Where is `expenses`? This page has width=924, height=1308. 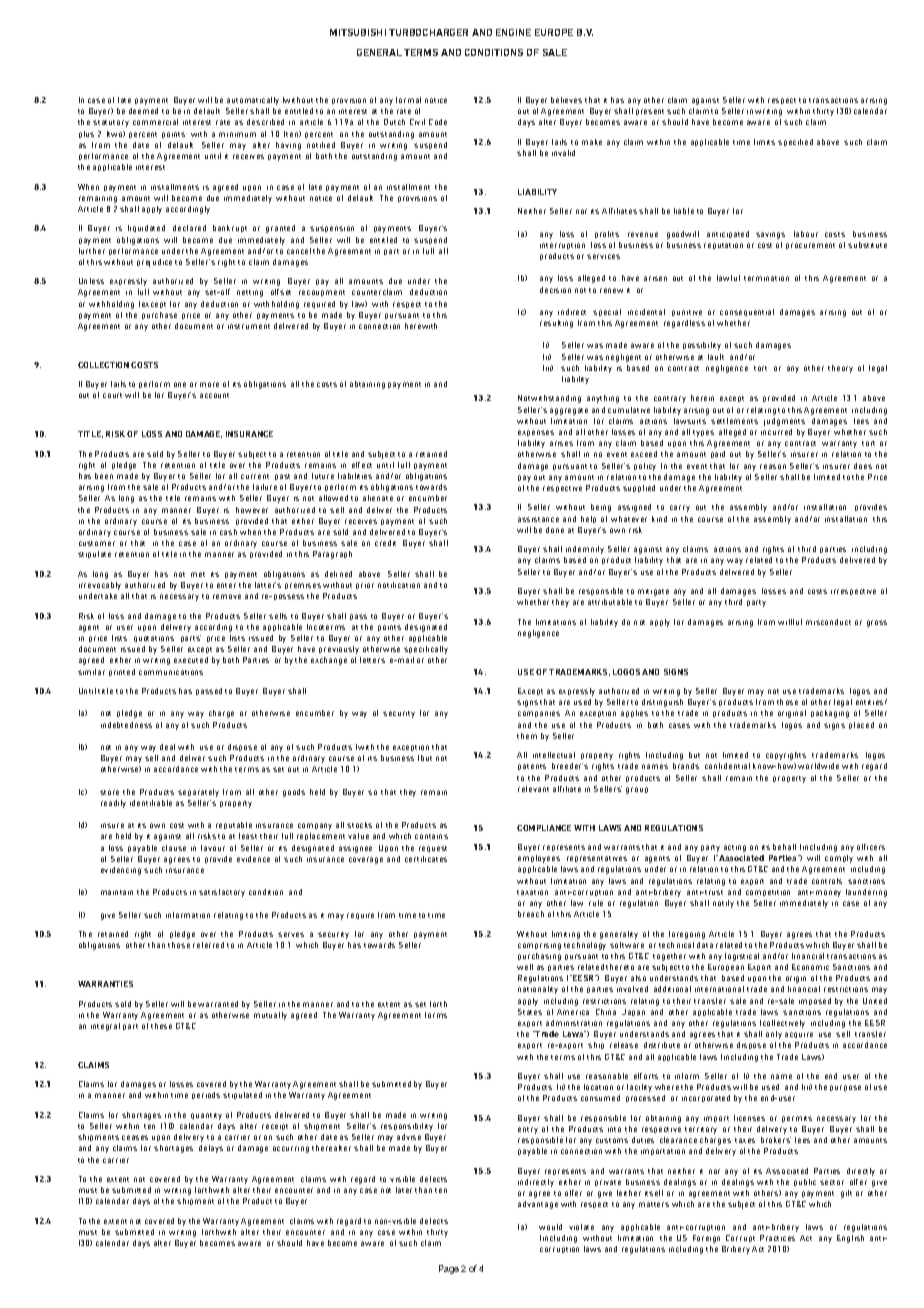 expenses is located at coordinates (536, 433).
